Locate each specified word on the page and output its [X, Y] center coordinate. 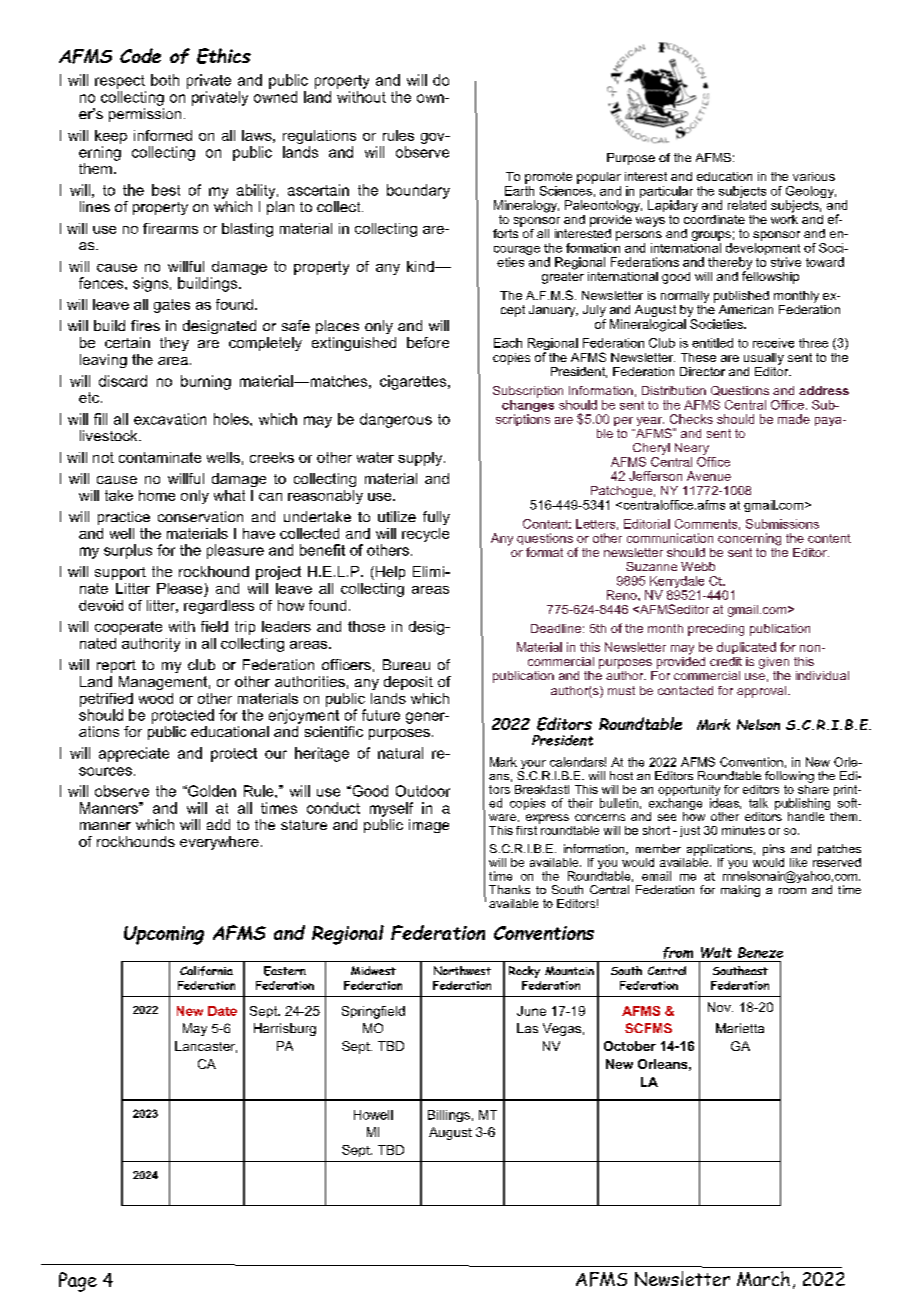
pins [774, 850]
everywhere [219, 843]
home [157, 495]
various [814, 176]
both [165, 80]
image [429, 826]
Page [78, 1282]
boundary [418, 191]
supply [421, 459]
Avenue [709, 476]
